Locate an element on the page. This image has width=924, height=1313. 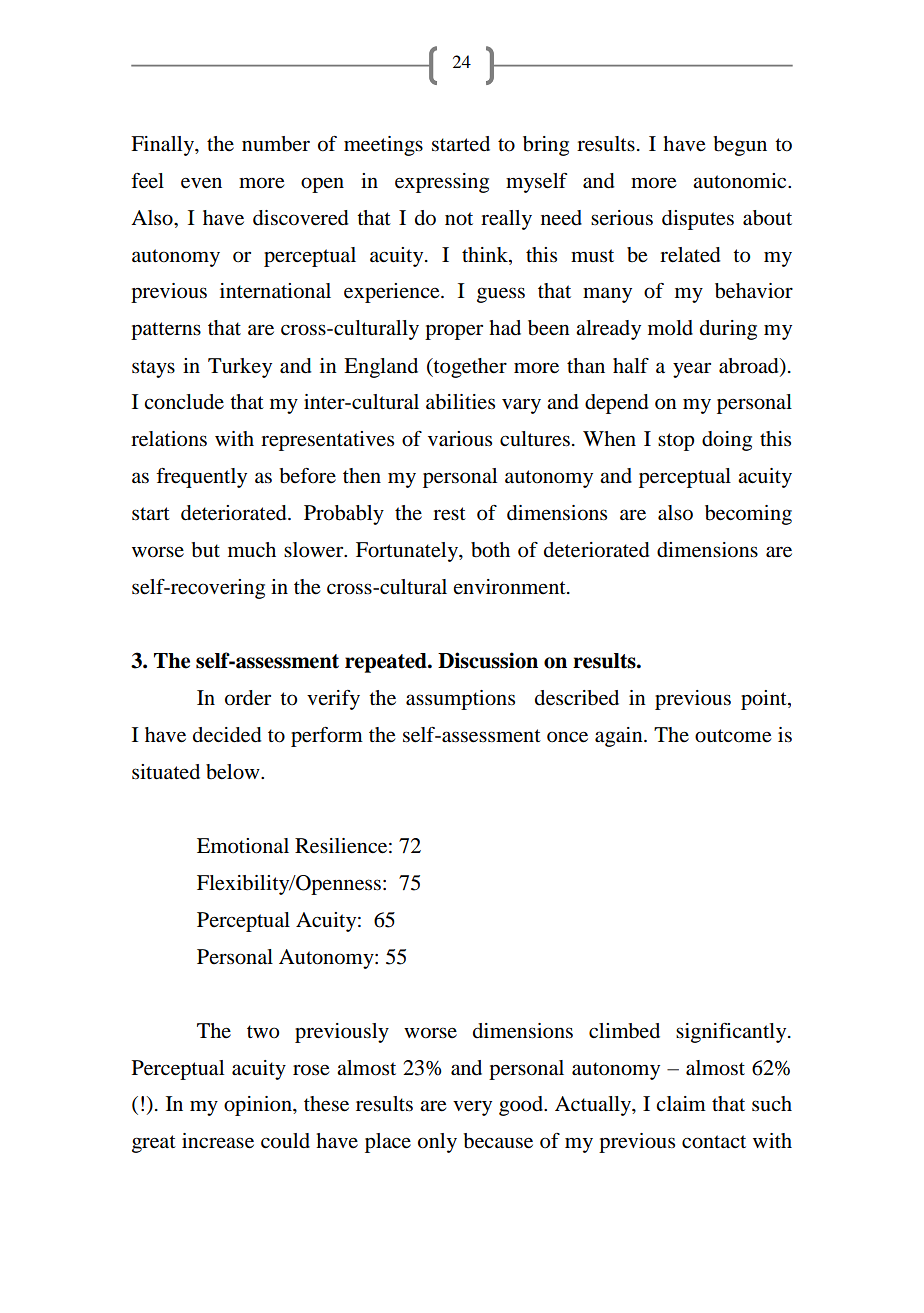
even is located at coordinates (201, 183).
